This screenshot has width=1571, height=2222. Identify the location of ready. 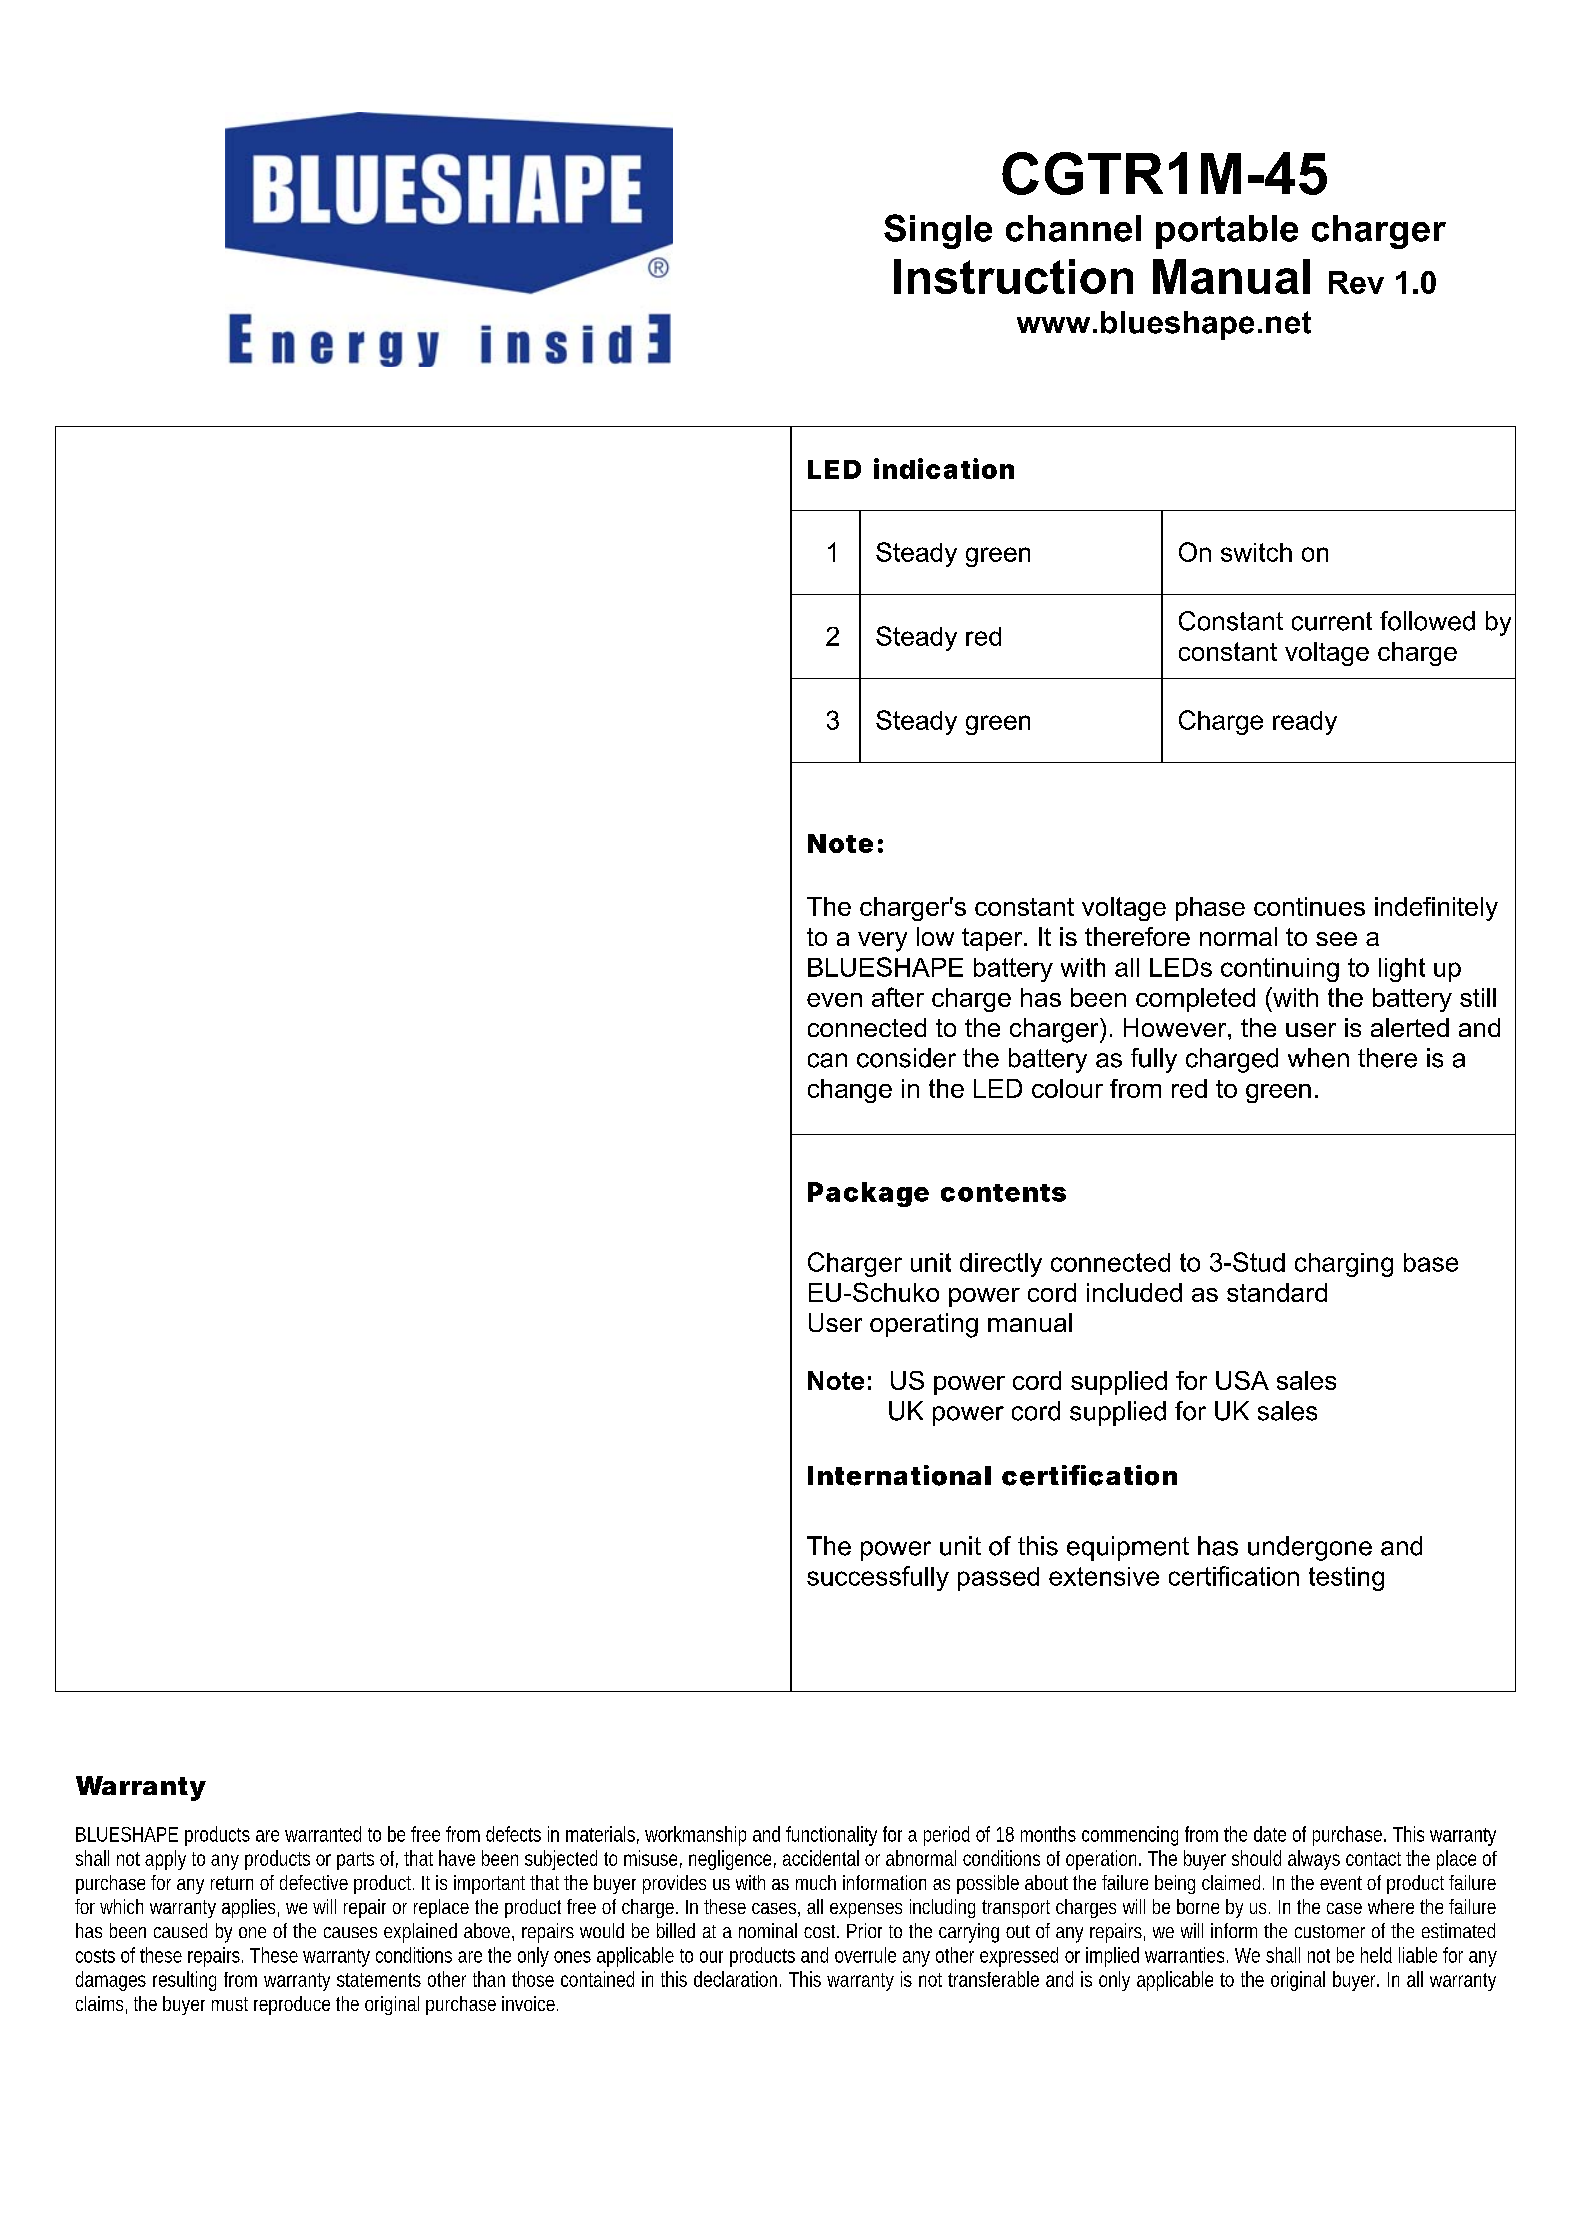
(1305, 723).
